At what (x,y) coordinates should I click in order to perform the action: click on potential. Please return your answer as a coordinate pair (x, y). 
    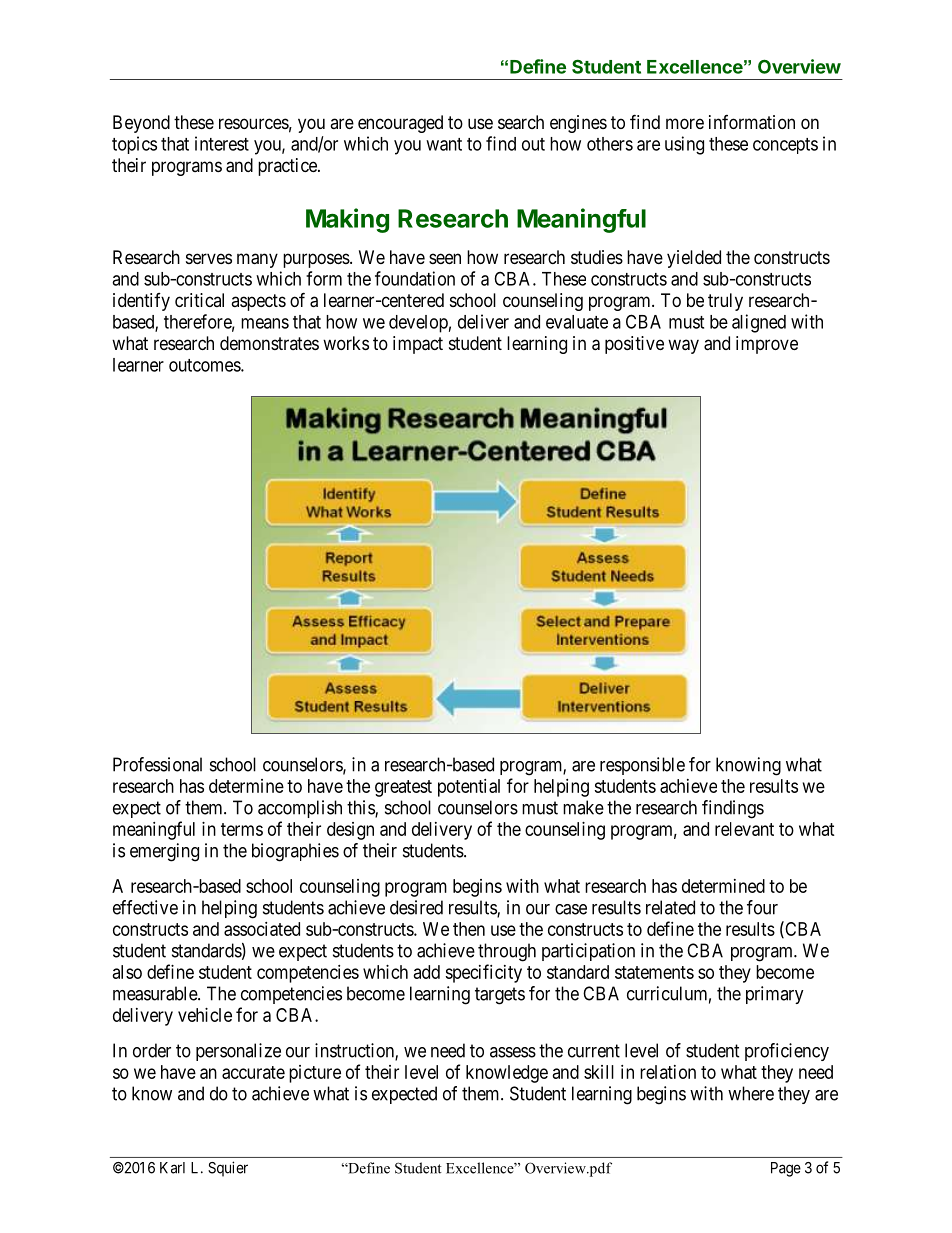
    Looking at the image, I should click on (469, 788).
